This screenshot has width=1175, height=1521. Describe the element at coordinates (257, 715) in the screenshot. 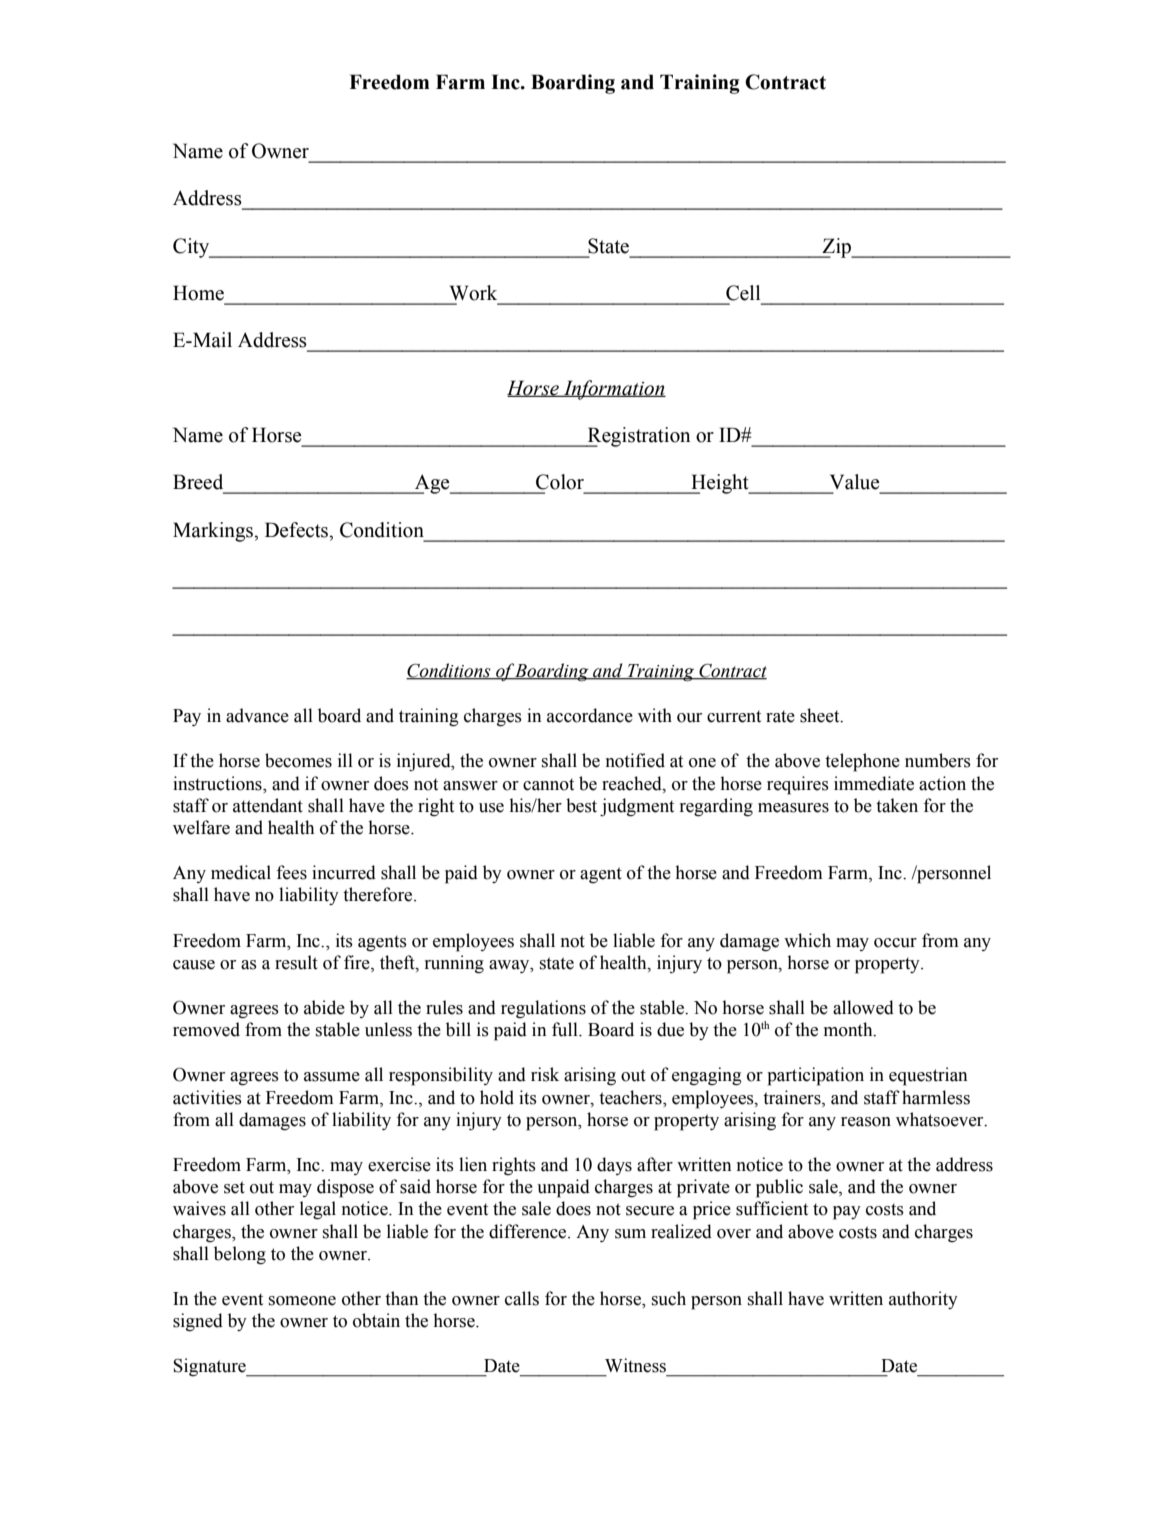

I see `advance` at that location.
